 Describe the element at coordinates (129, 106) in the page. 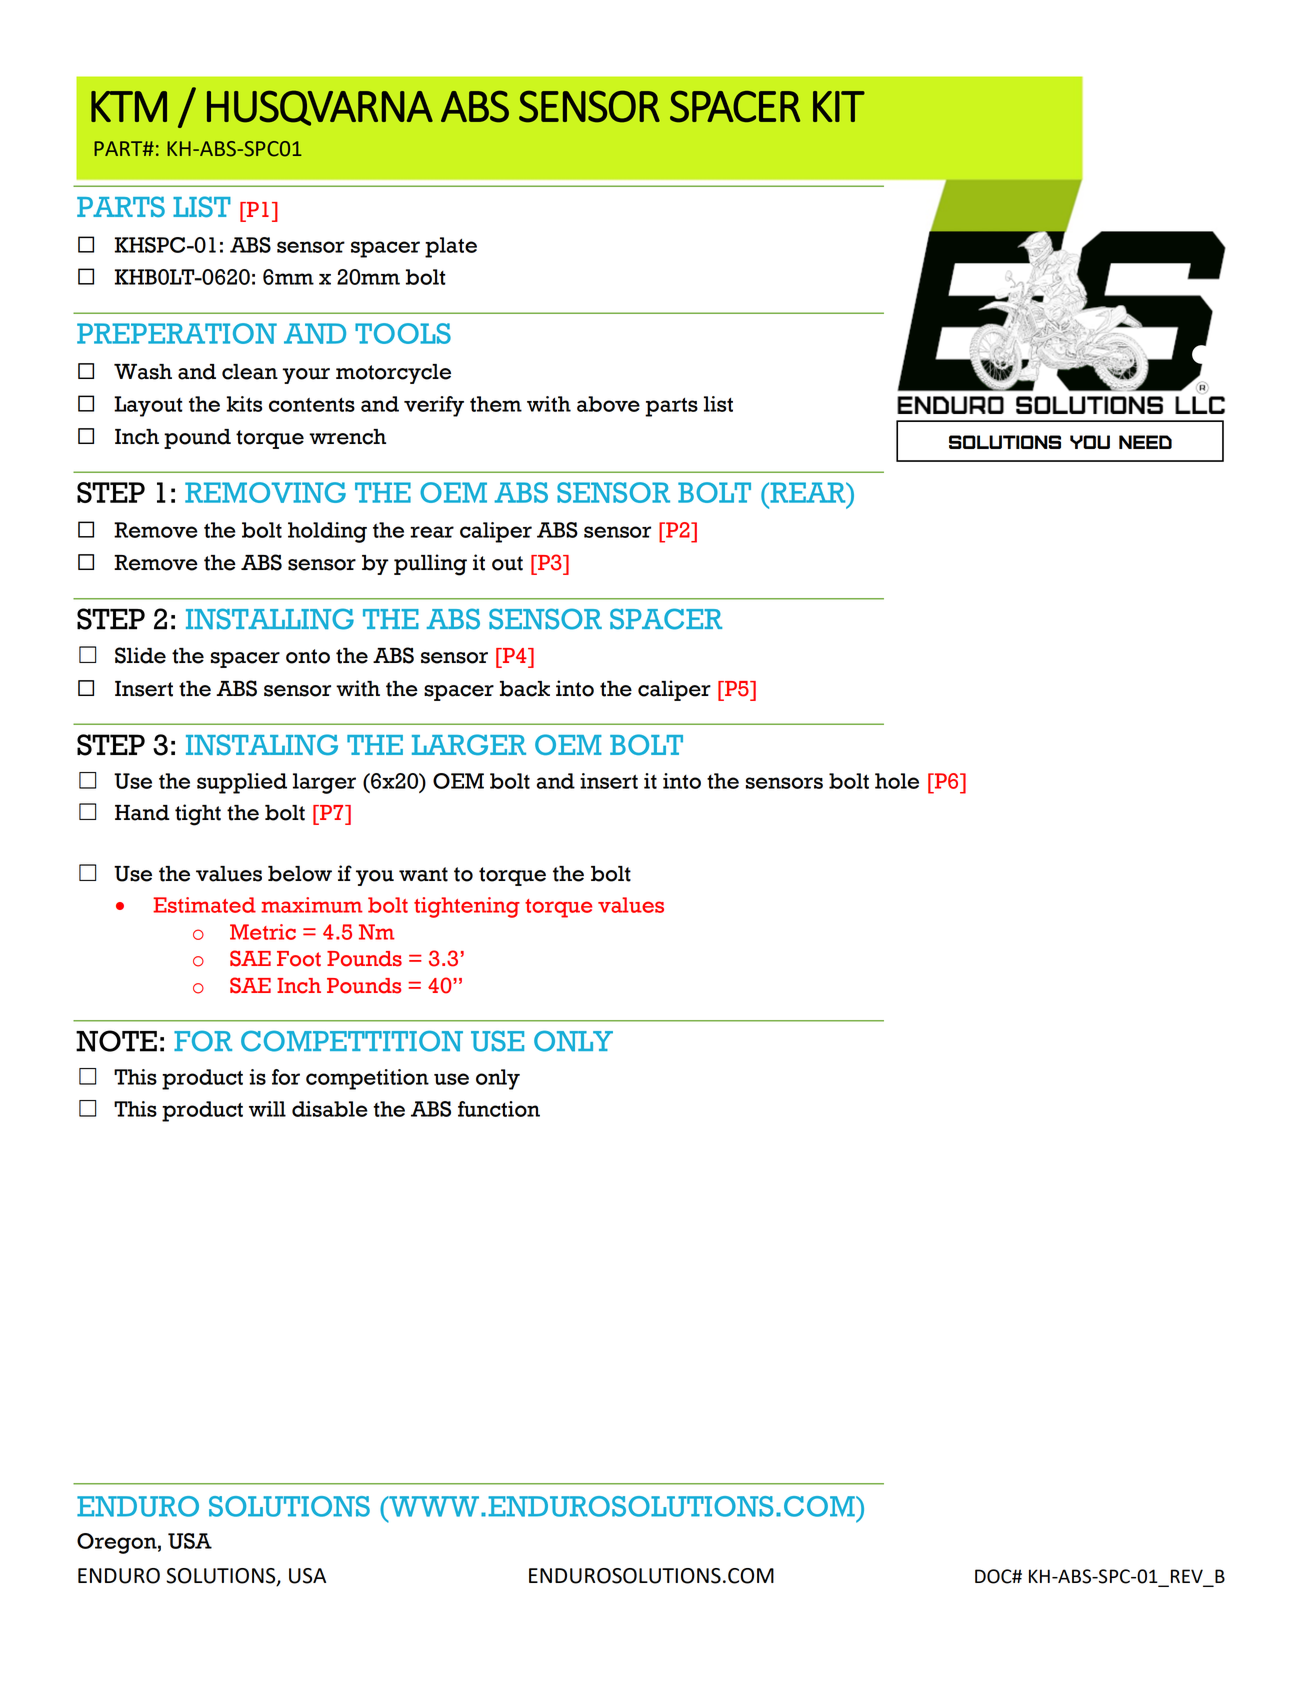

I see `KTM` at that location.
